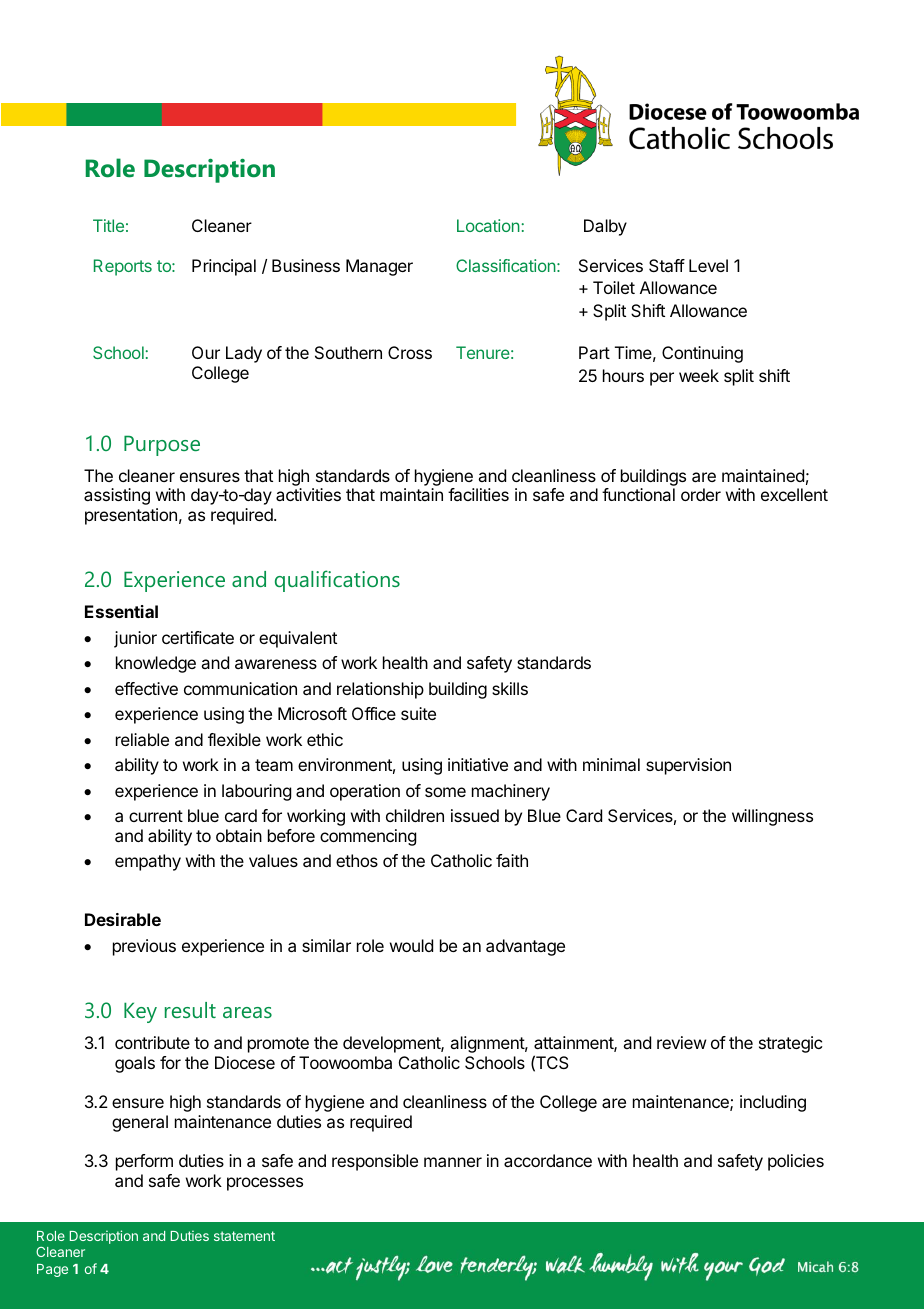  Describe the element at coordinates (52, 1270) in the screenshot. I see `Page` at that location.
